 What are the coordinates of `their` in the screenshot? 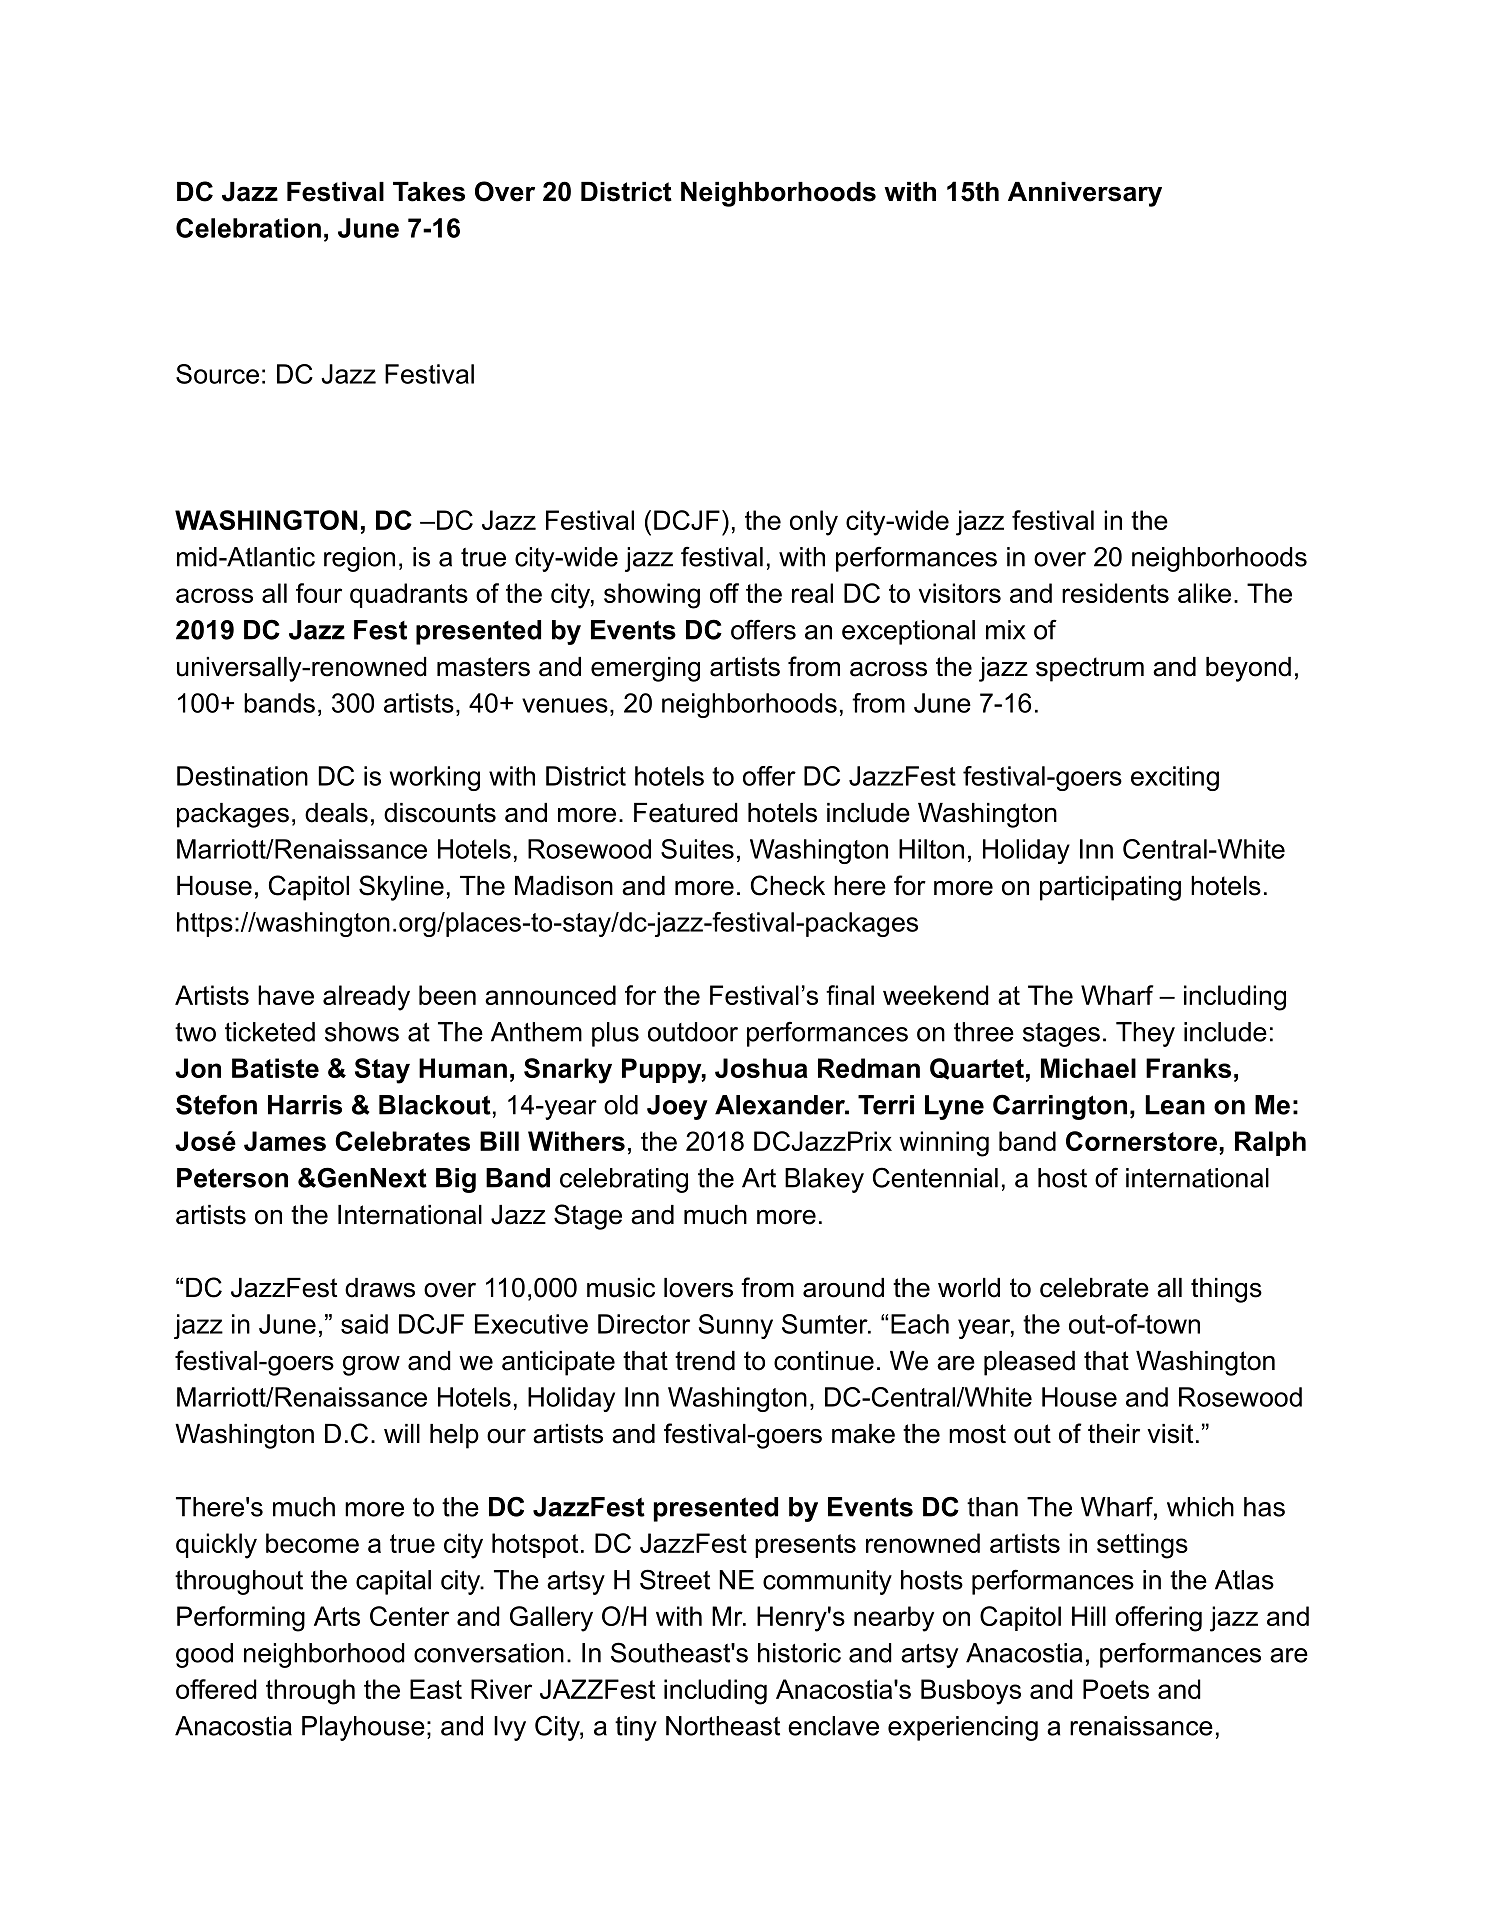 It's located at (1114, 1434).
